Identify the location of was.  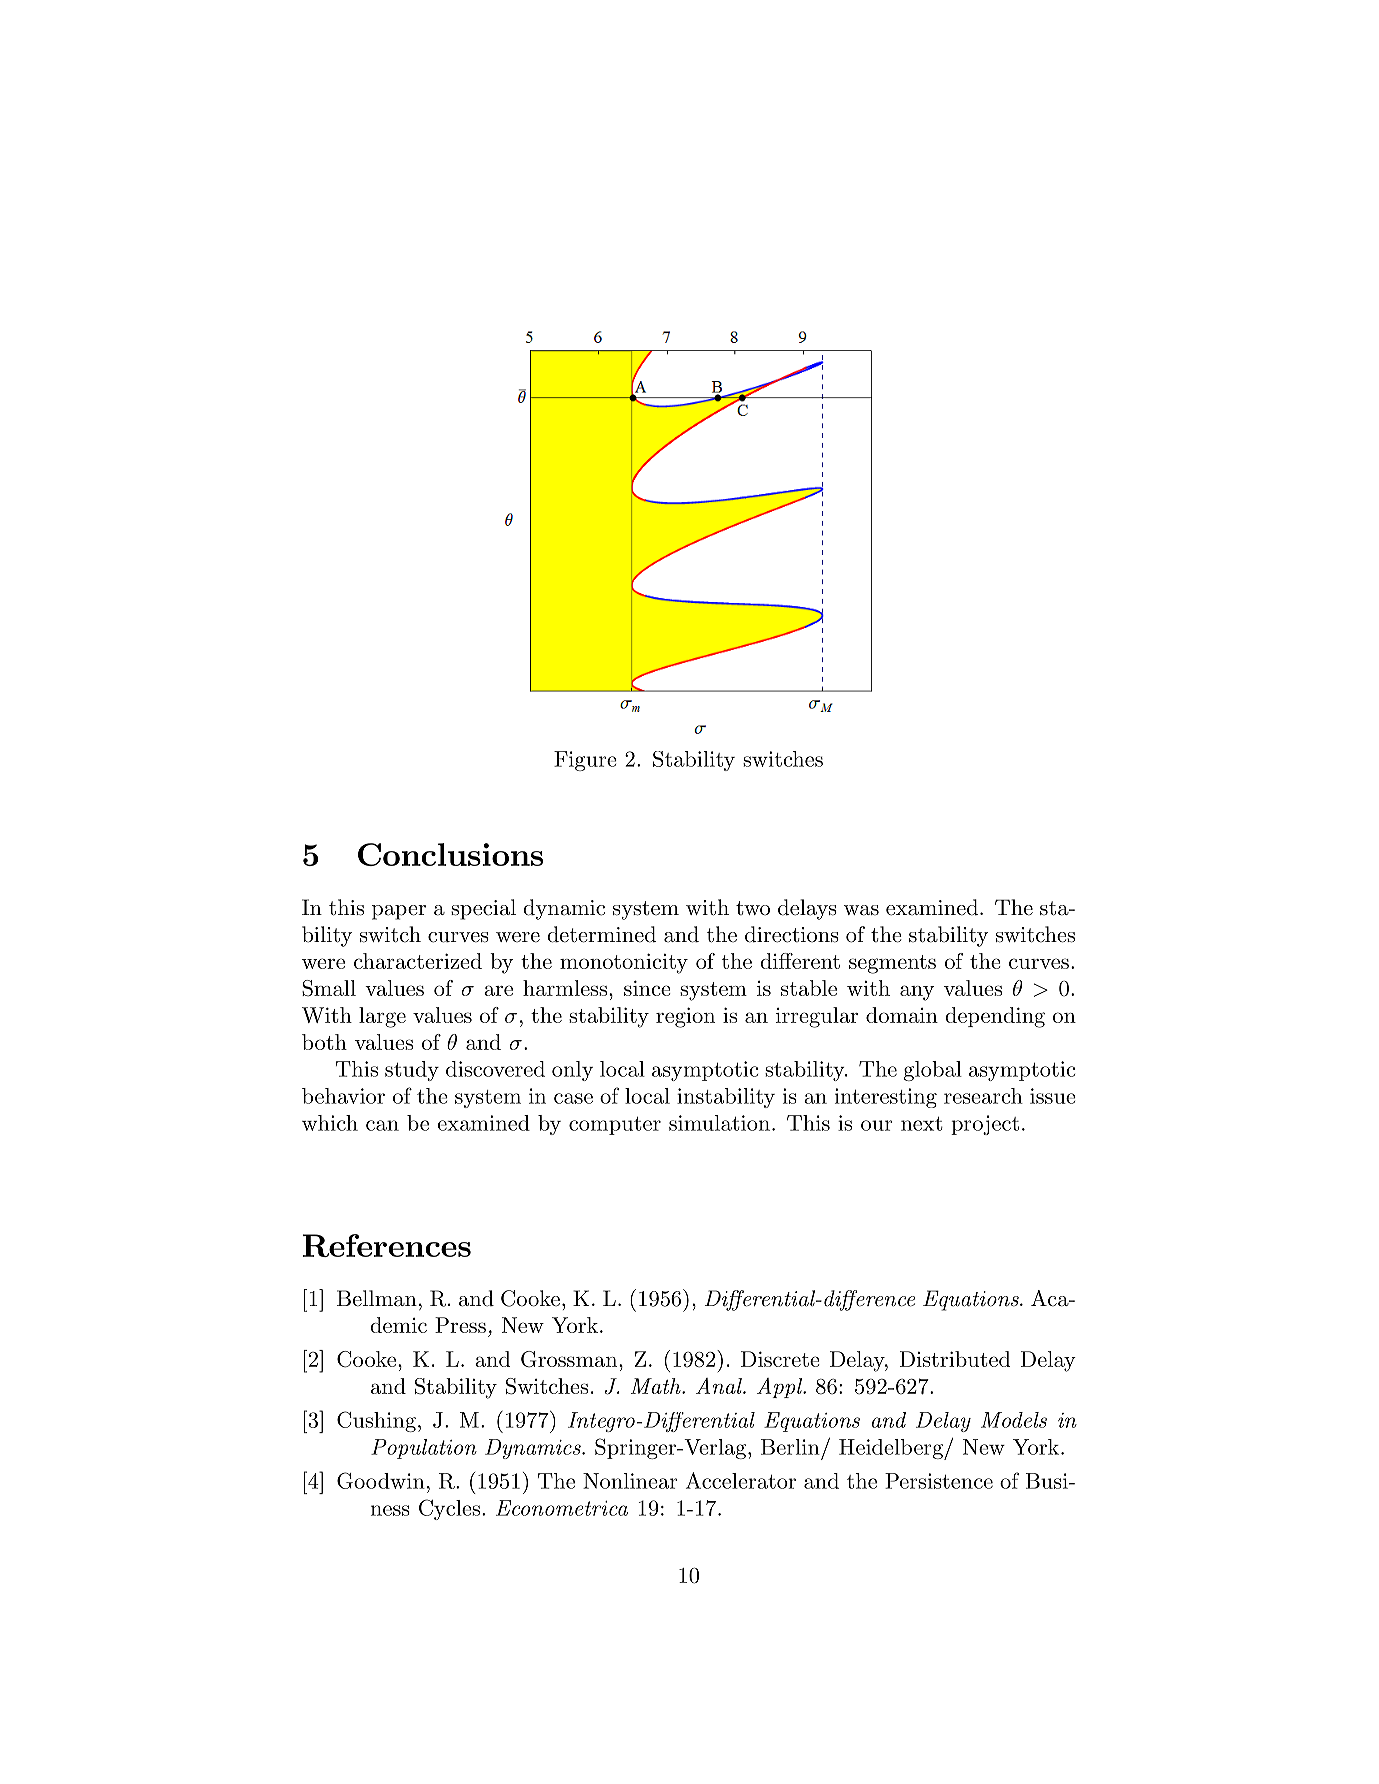
(861, 910).
